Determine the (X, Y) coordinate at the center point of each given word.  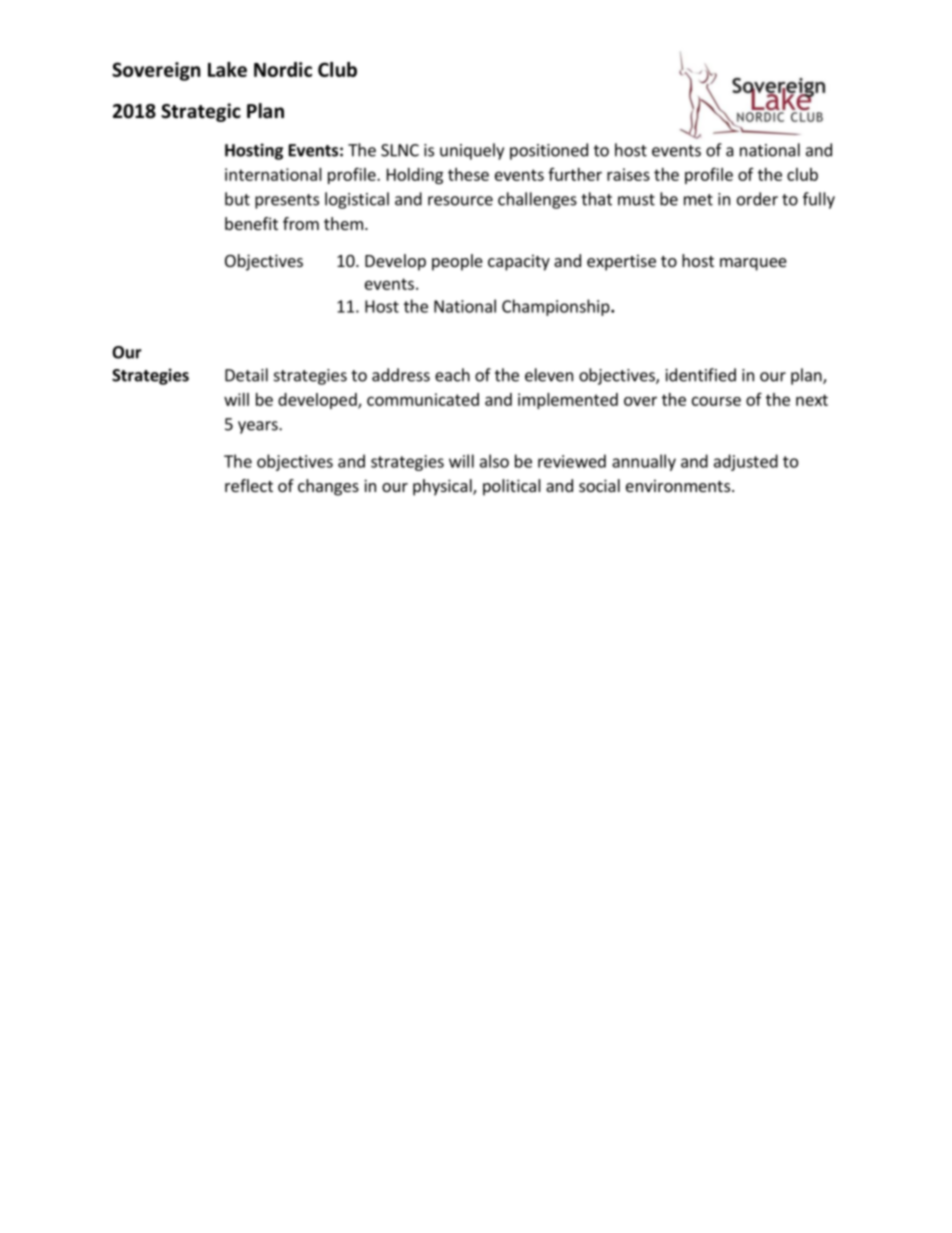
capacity (519, 262)
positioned (549, 151)
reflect (249, 485)
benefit (251, 223)
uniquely (472, 151)
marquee (753, 264)
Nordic (283, 69)
